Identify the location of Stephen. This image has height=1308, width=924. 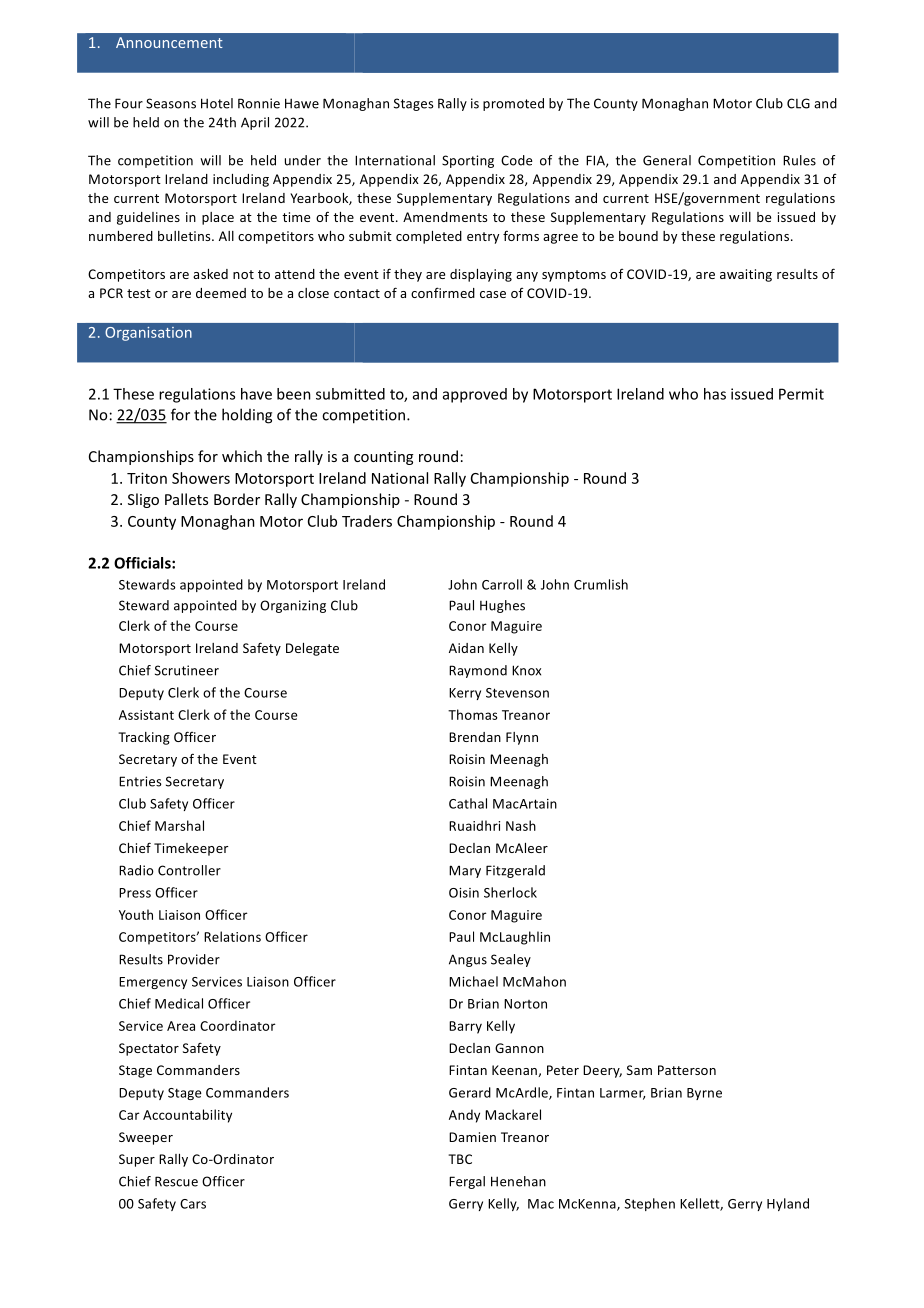
(650, 1204).
